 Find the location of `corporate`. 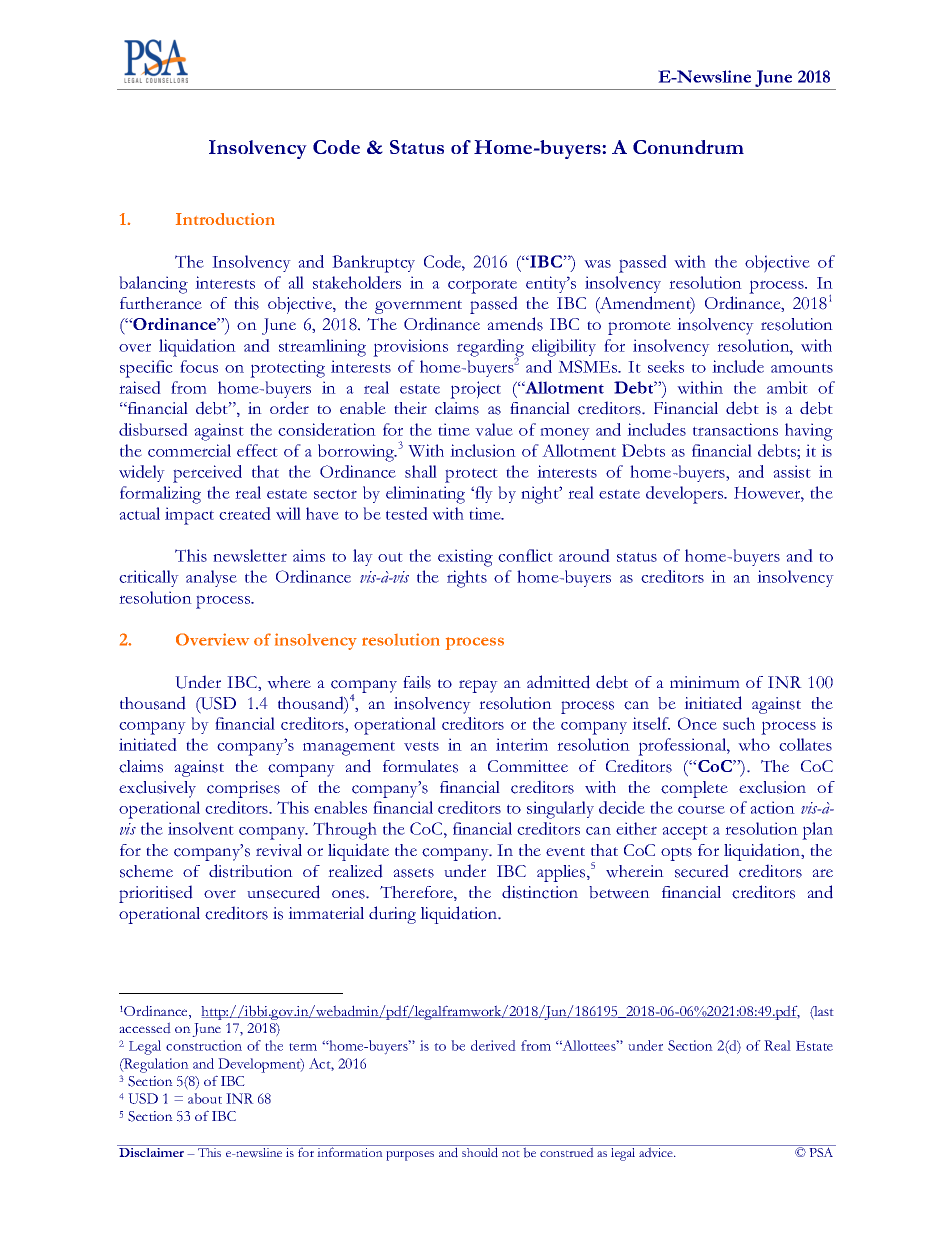

corporate is located at coordinates (482, 286).
